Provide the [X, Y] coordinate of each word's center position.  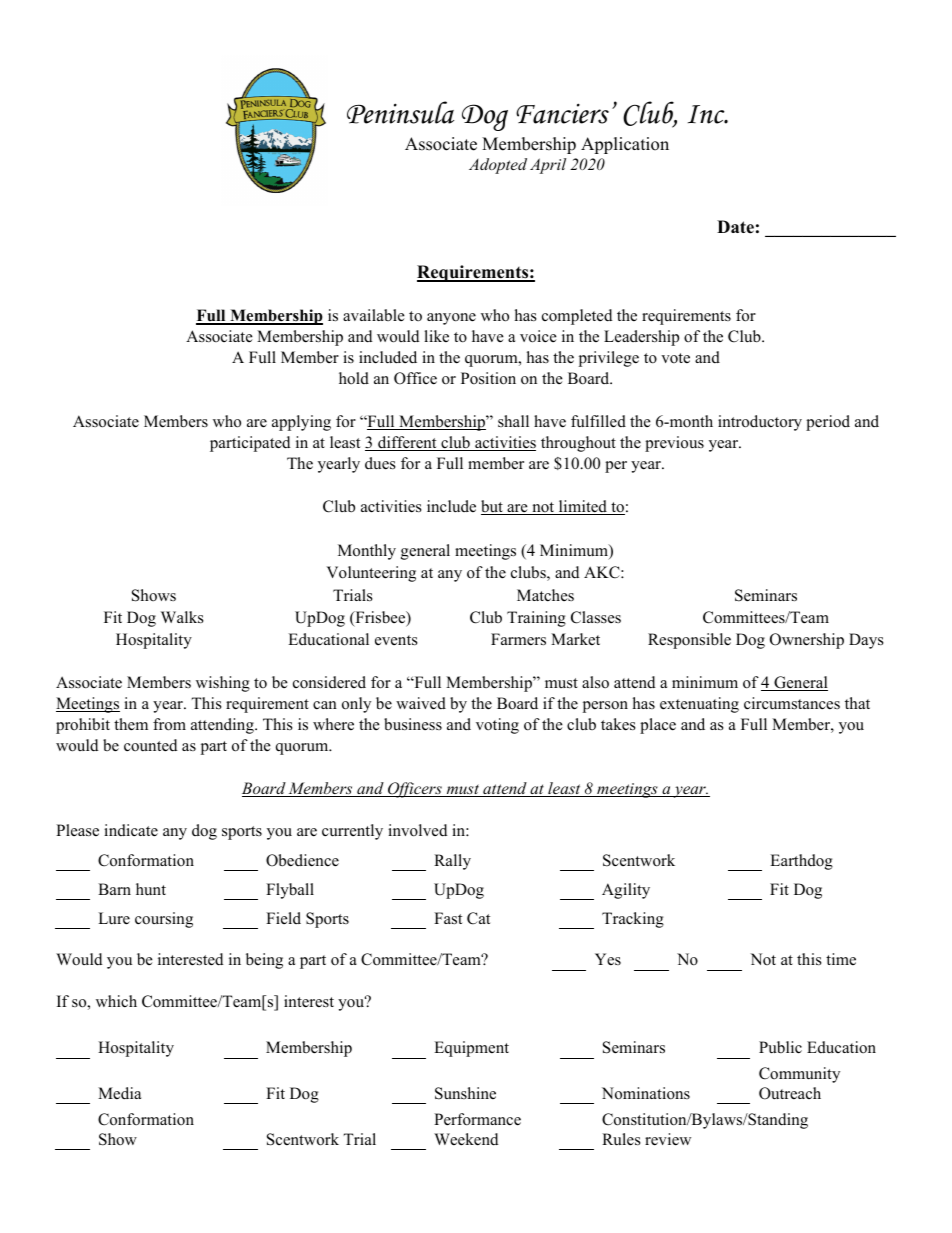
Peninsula [400, 112]
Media [119, 1093]
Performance [477, 1119]
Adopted [498, 166]
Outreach [790, 1093]
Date [735, 227]
